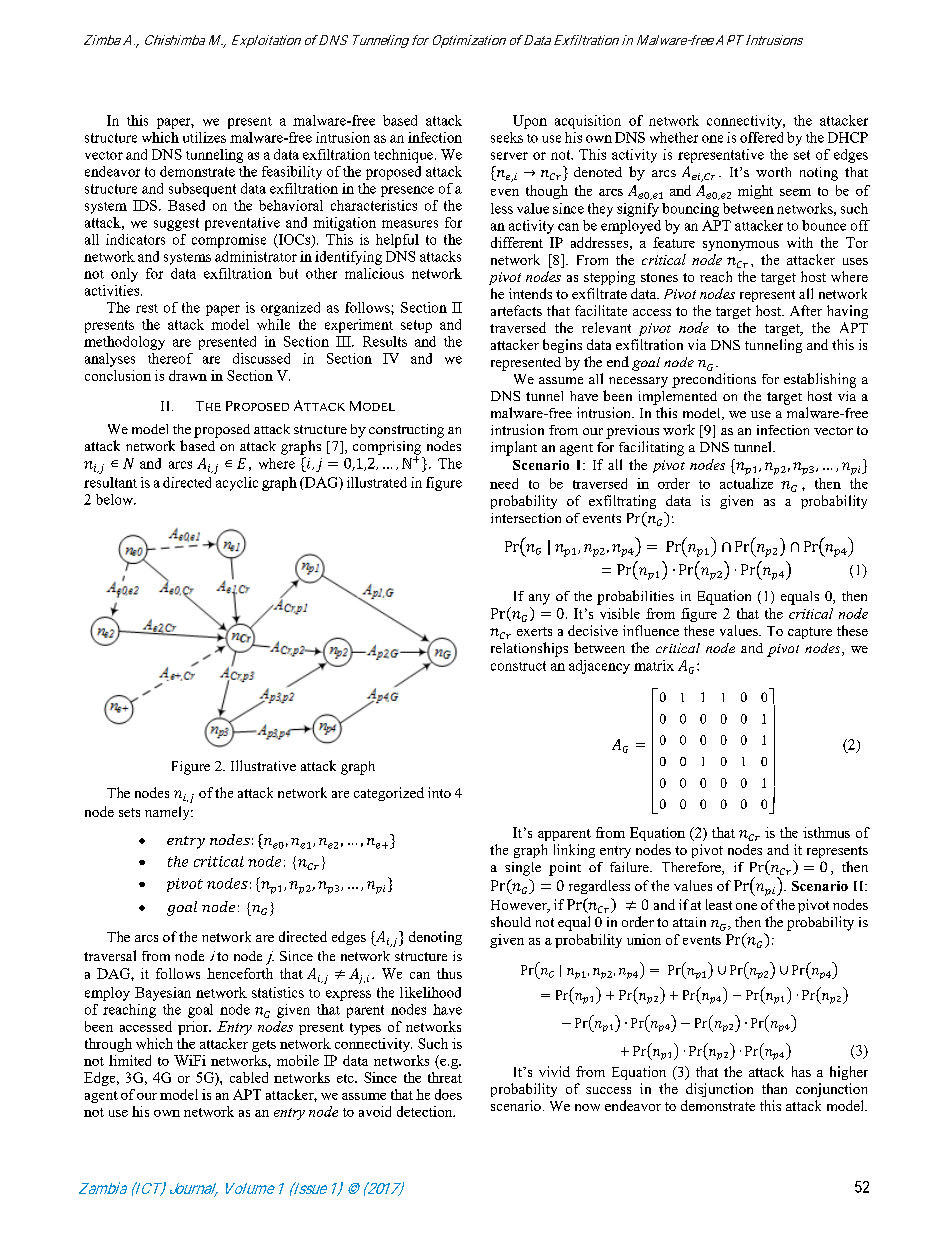 The width and height of the image is (952, 1233). I want to click on capture, so click(810, 633).
